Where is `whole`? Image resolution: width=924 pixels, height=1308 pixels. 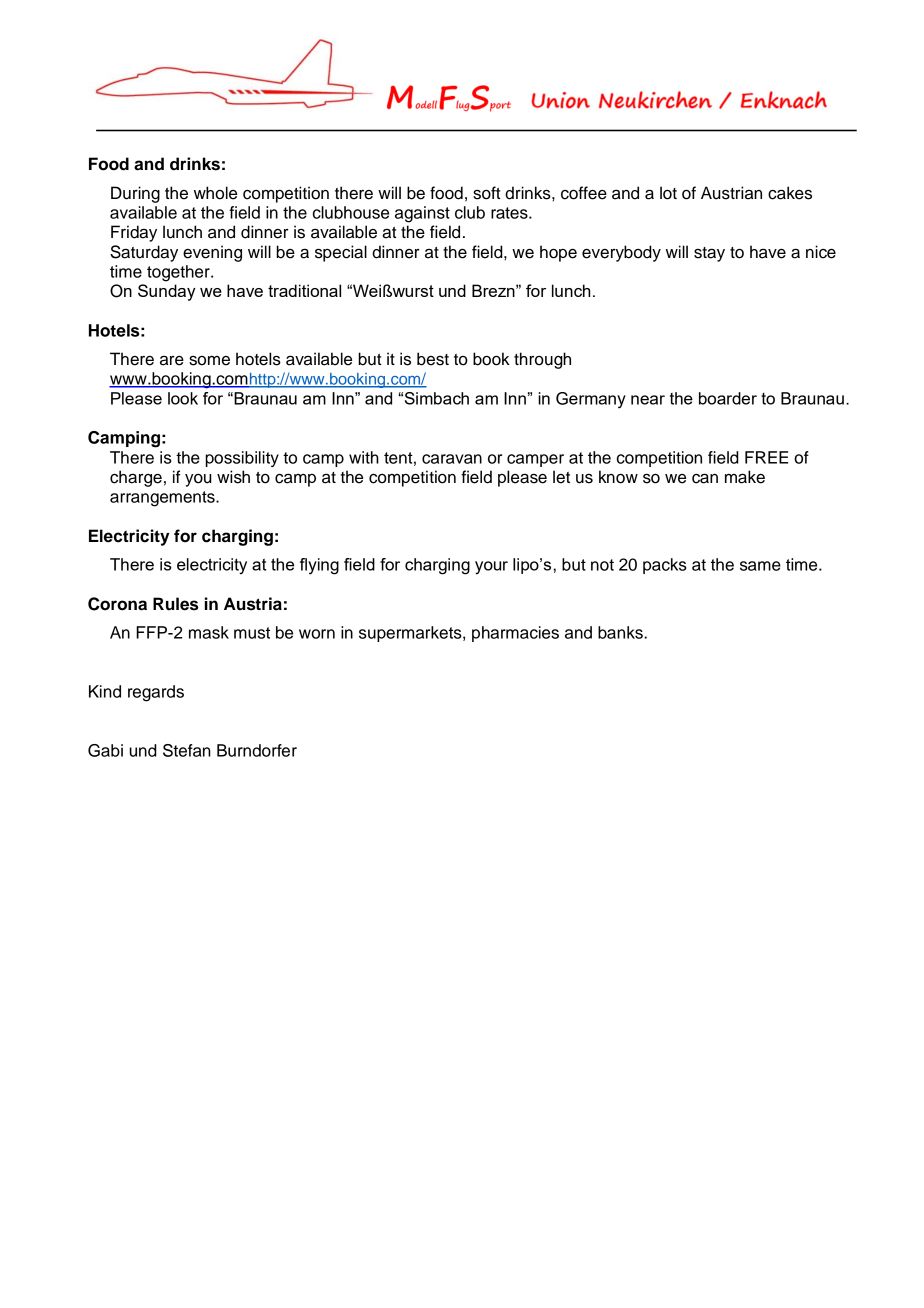
whole is located at coordinates (215, 193).
